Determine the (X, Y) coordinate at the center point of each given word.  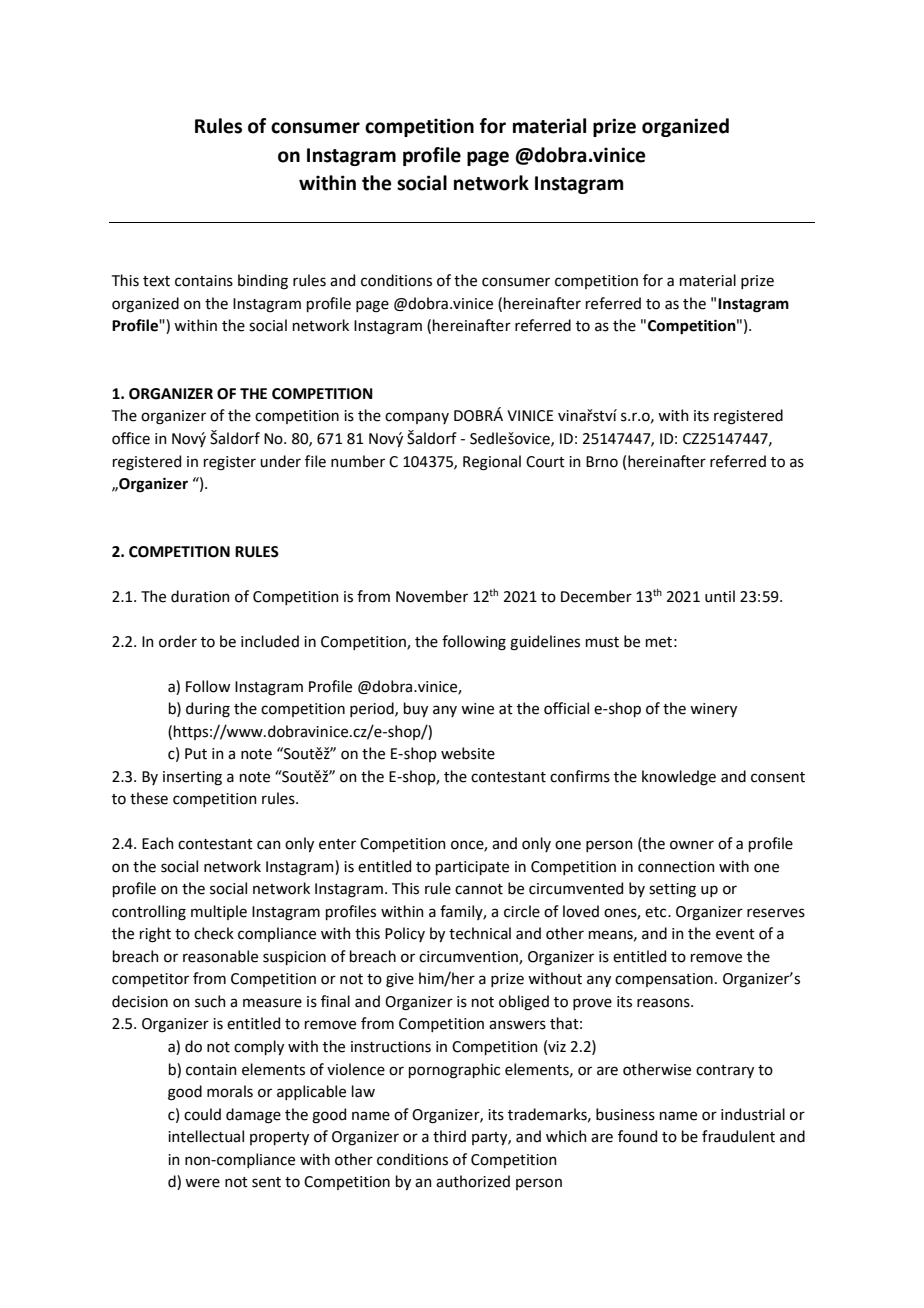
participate (472, 868)
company (417, 418)
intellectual (206, 1136)
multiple (219, 912)
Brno (602, 462)
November (432, 596)
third (449, 1136)
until (720, 596)
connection (676, 867)
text (156, 281)
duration (200, 596)
